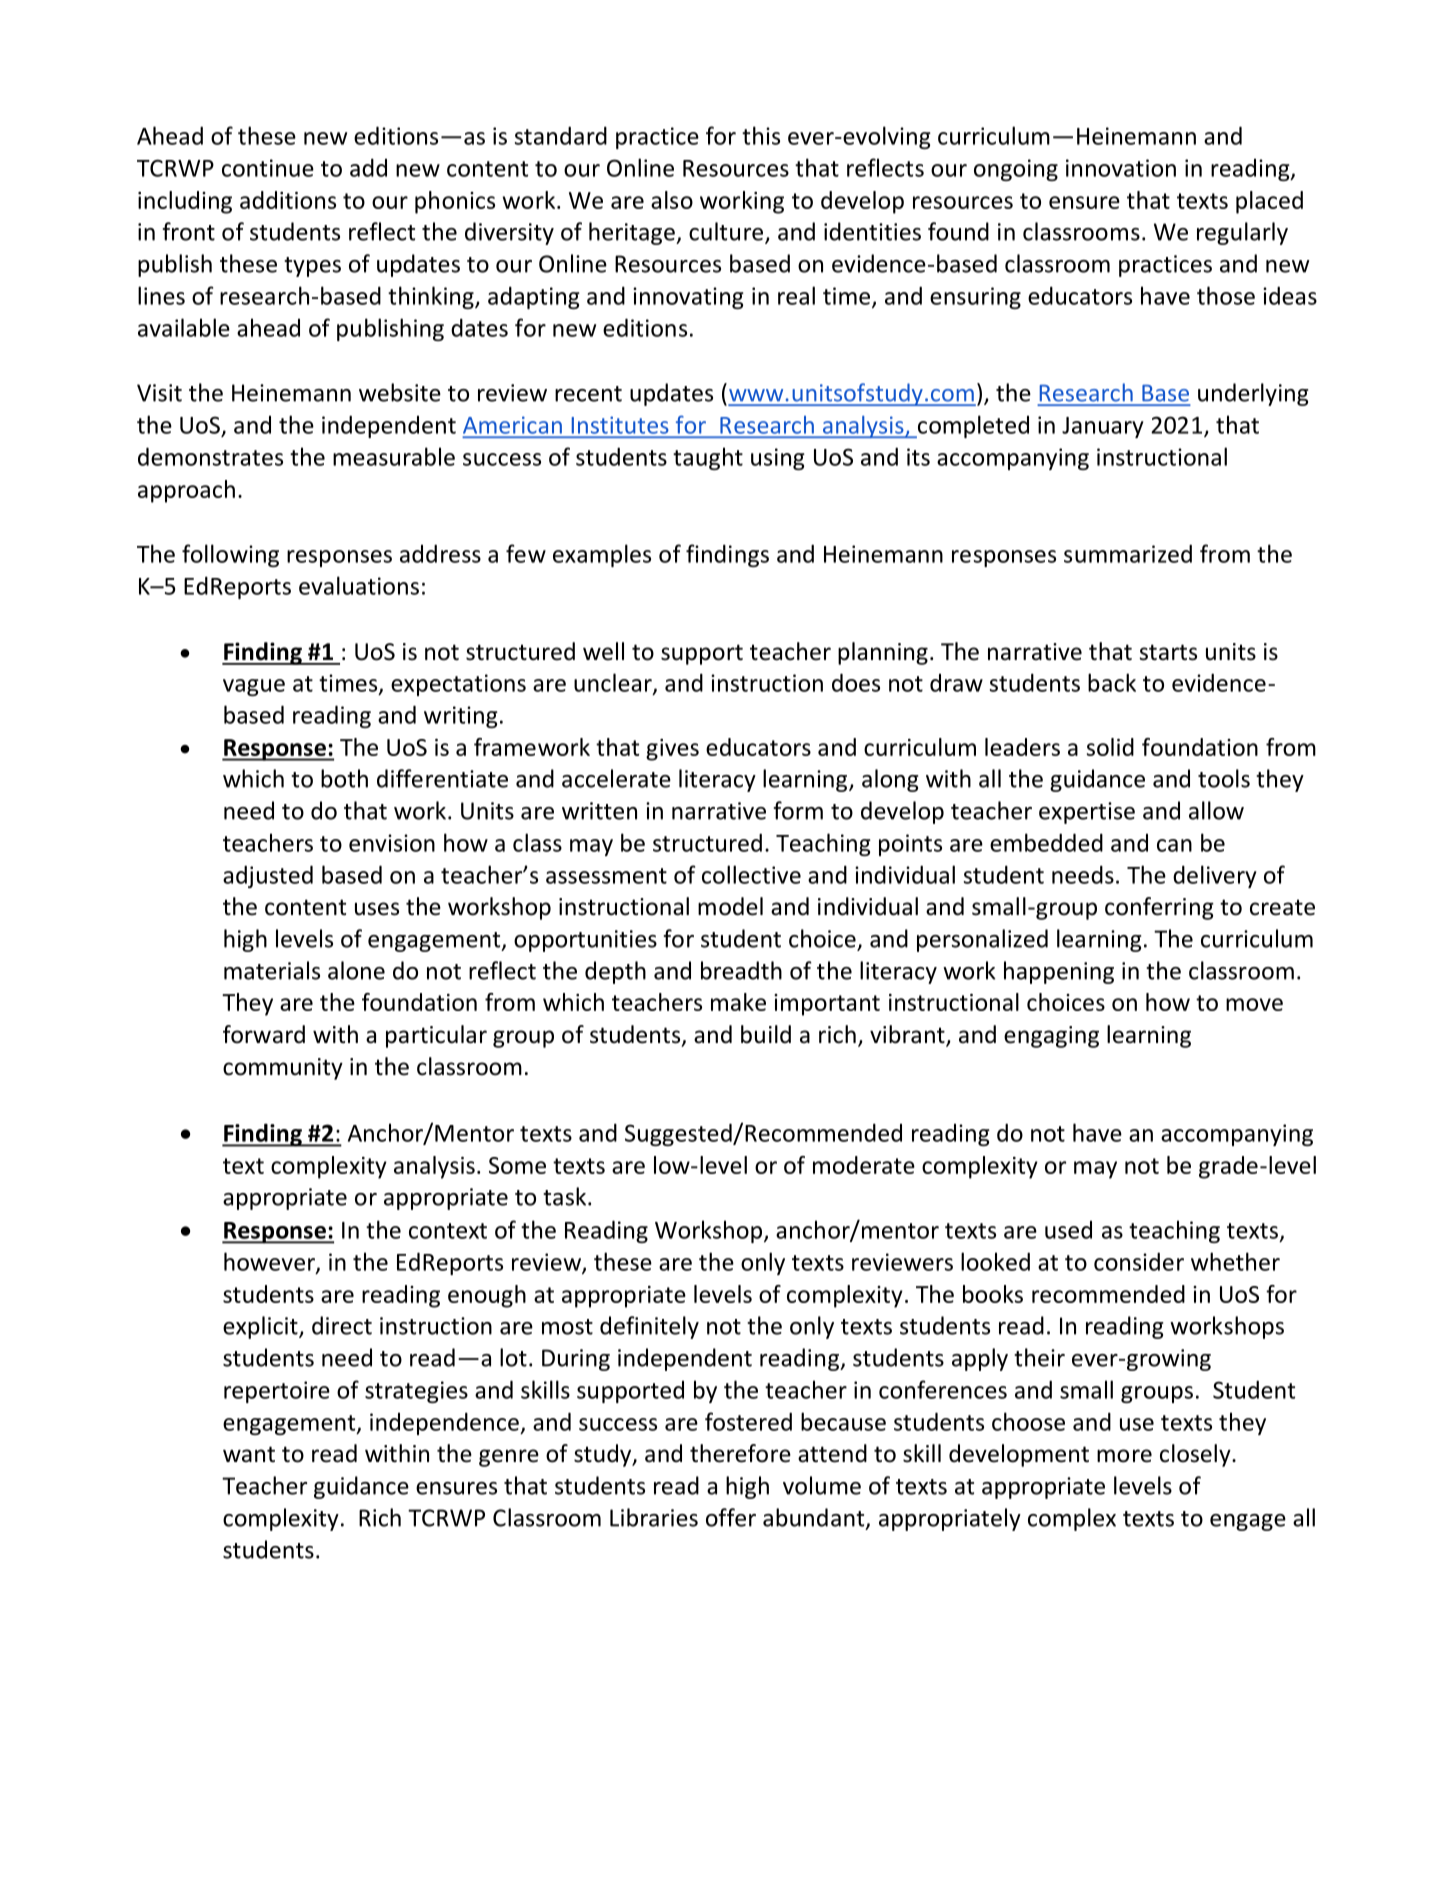 The height and width of the screenshot is (1883, 1455). I want to click on evaluations, so click(359, 585).
